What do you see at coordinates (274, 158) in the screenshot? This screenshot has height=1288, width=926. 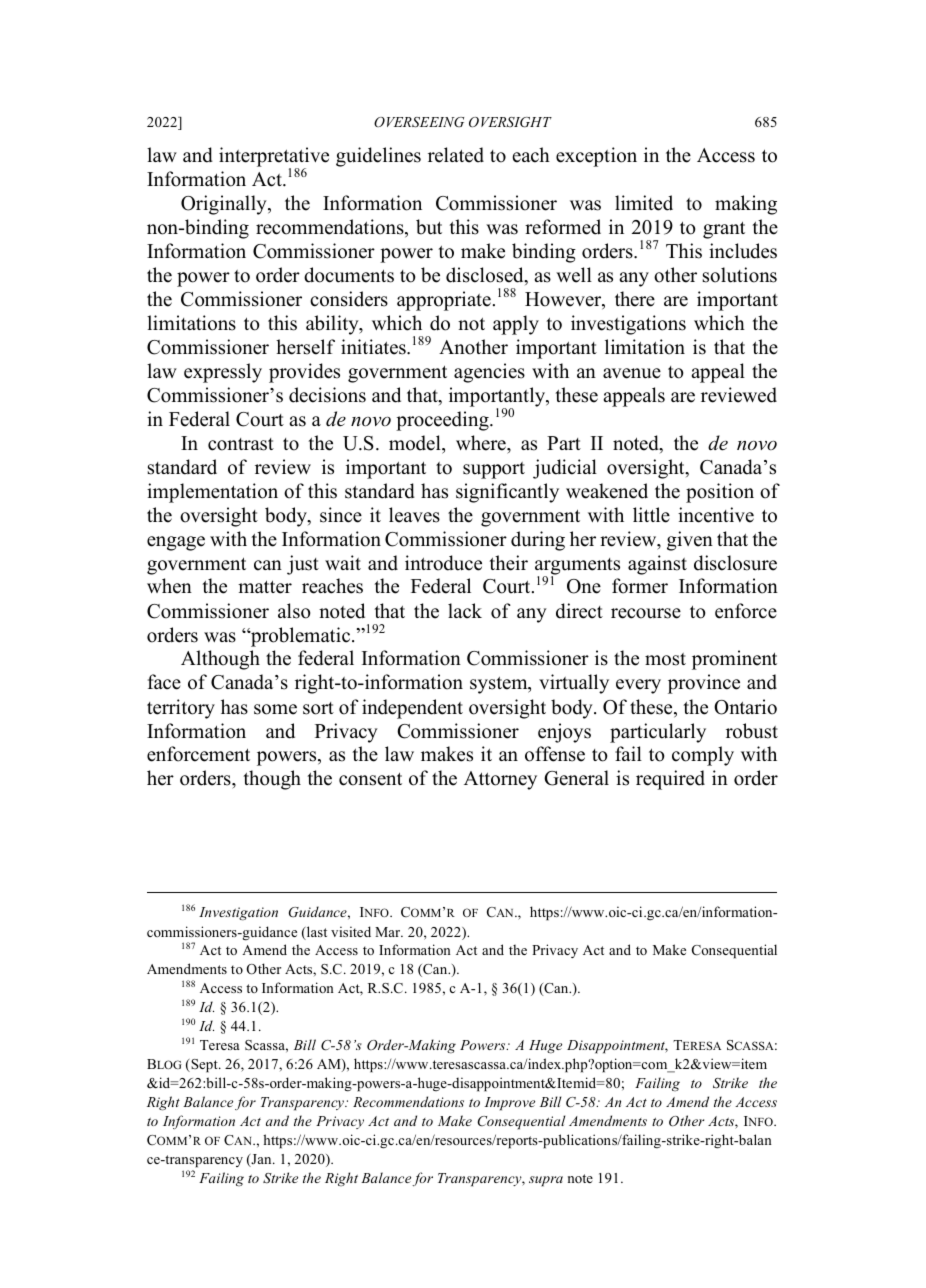 I see `interpretative` at bounding box center [274, 158].
